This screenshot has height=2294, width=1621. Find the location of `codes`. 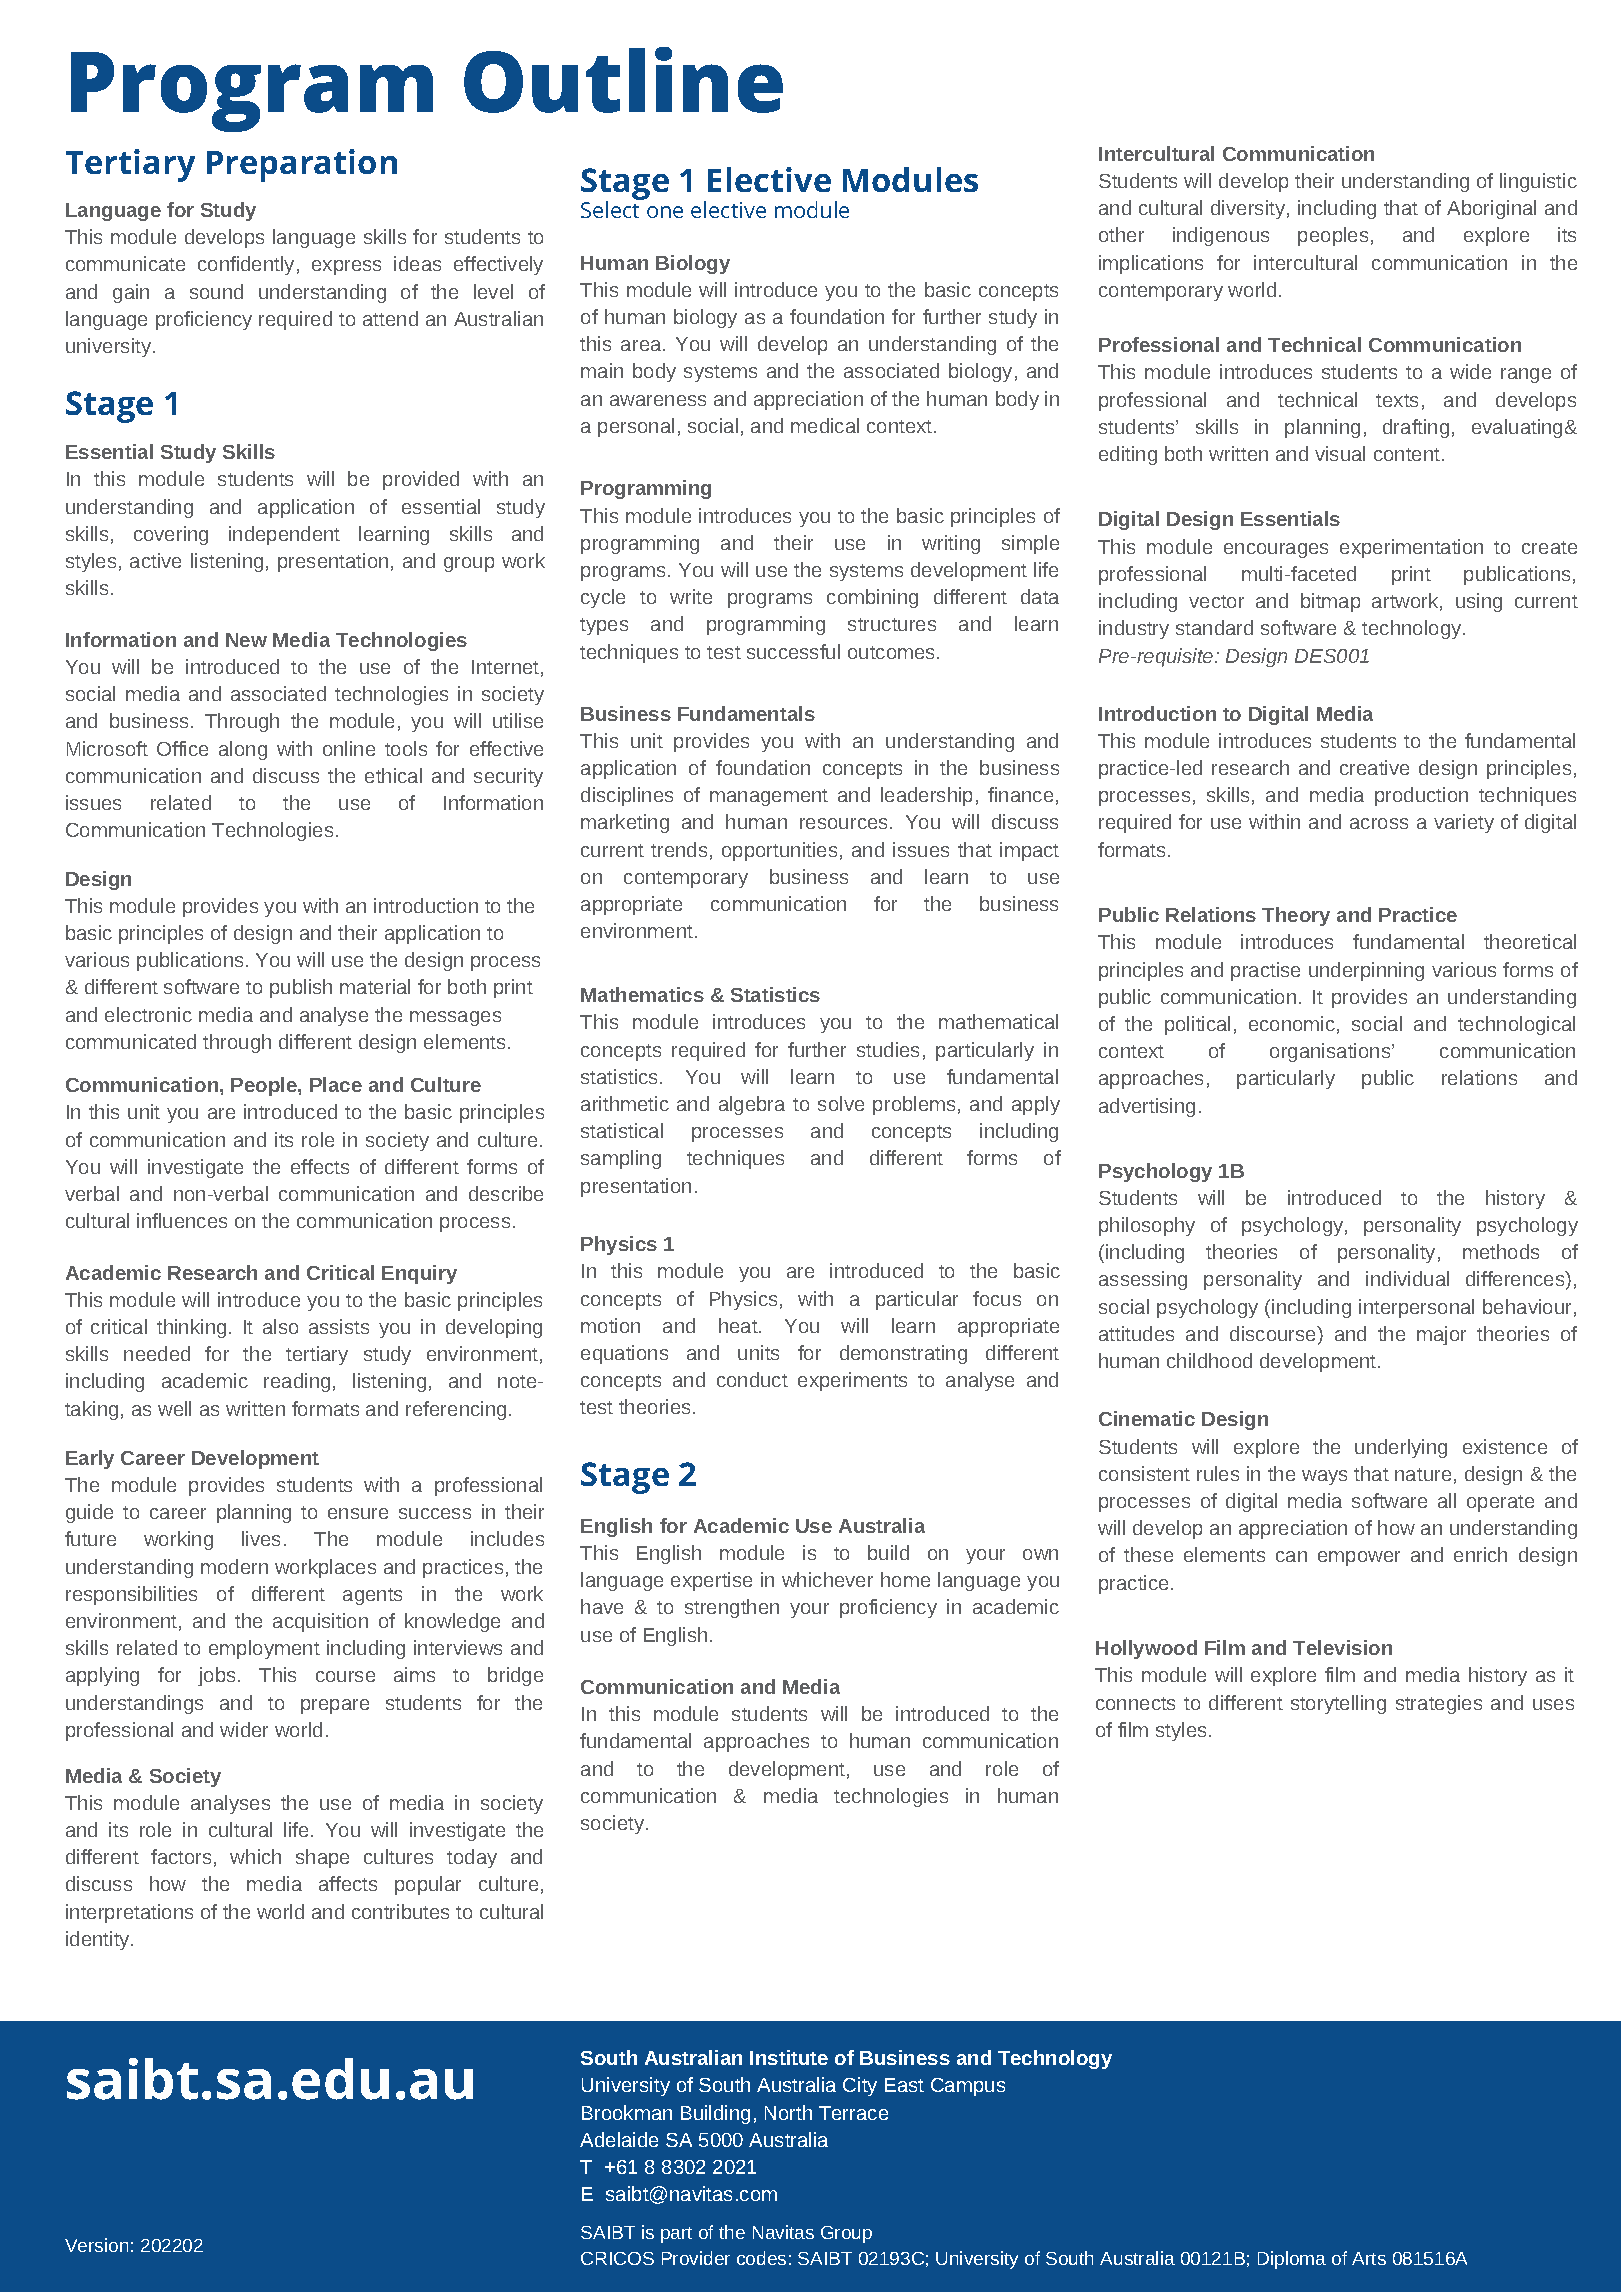

codes is located at coordinates (761, 2258).
